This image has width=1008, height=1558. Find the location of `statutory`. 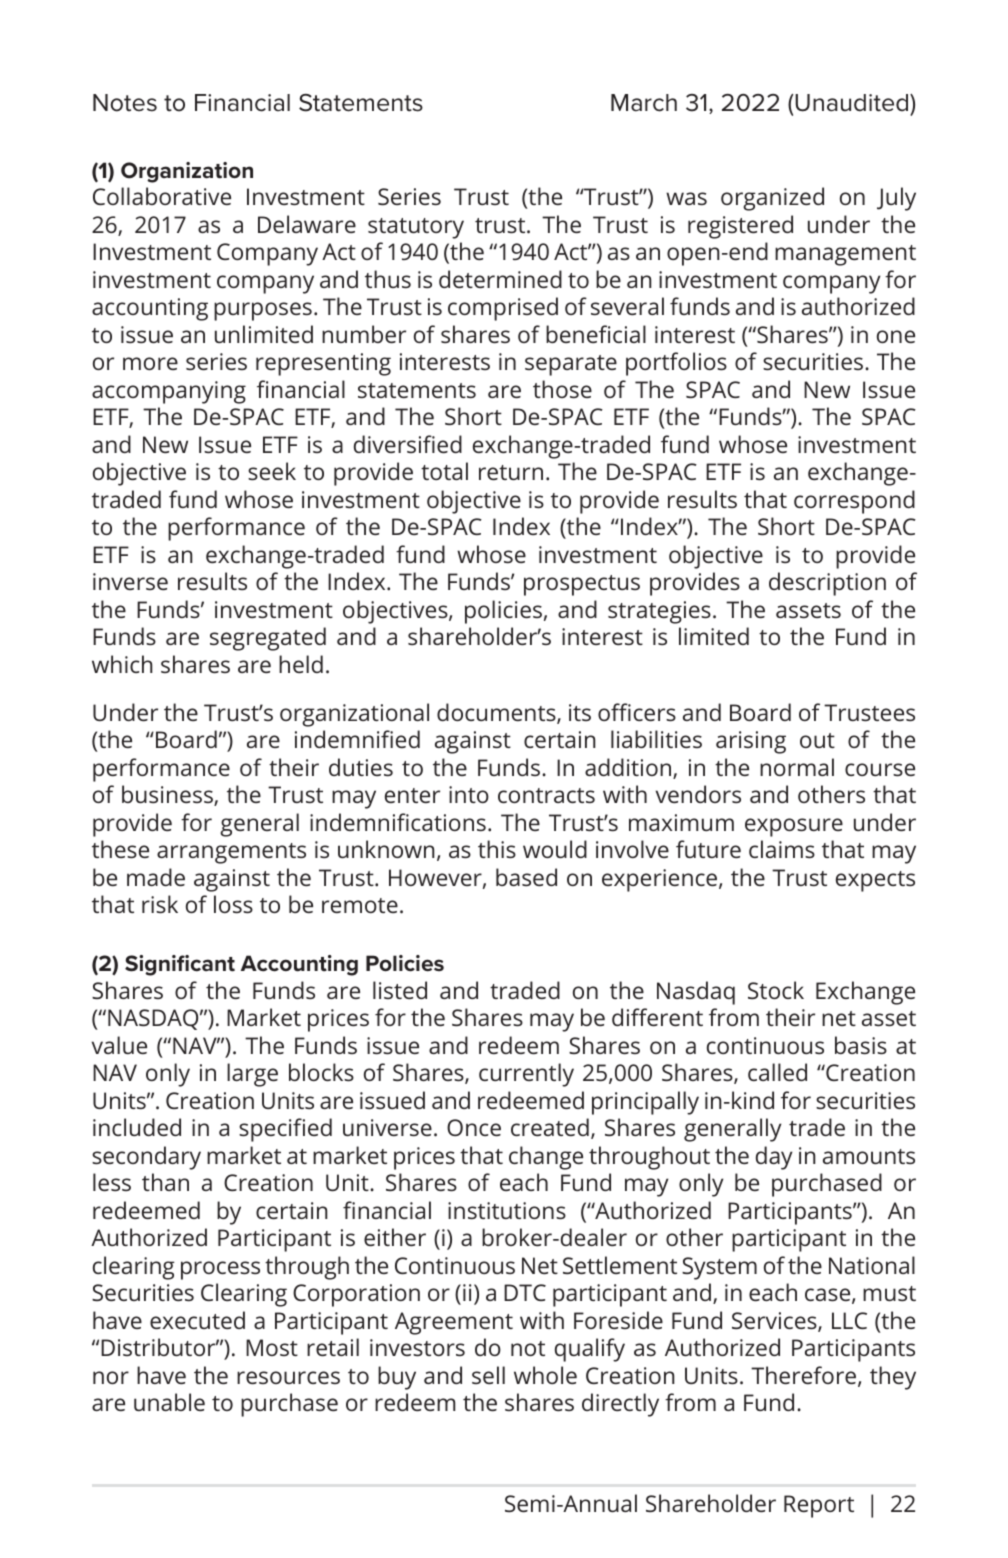

statutory is located at coordinates (416, 228).
